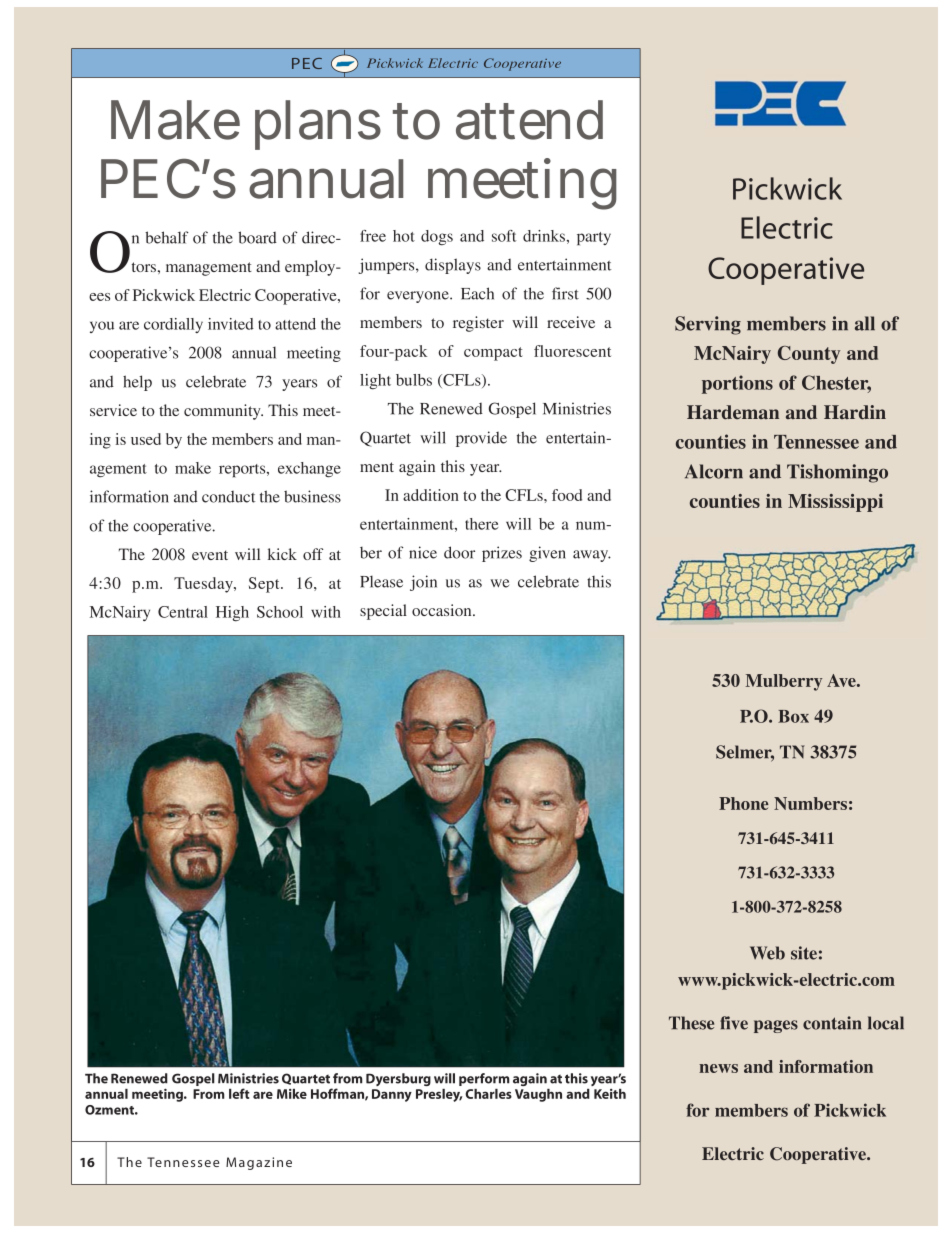 Image resolution: width=952 pixels, height=1233 pixels. Describe the element at coordinates (835, 503) in the document. I see `Mississippi` at that location.
